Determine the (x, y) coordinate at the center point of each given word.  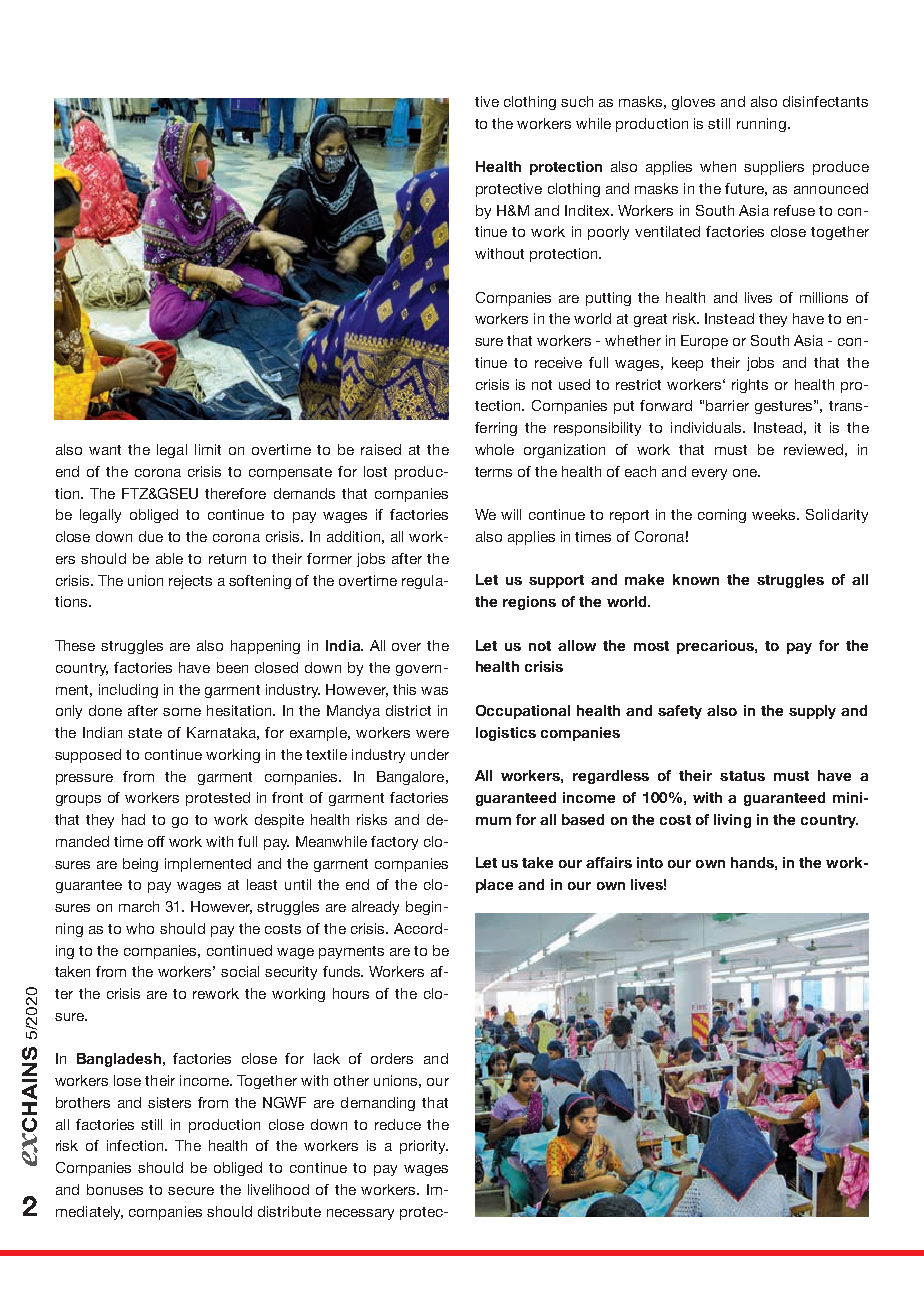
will (511, 514)
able (169, 558)
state (145, 733)
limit (208, 449)
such (577, 101)
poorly (608, 233)
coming (722, 516)
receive (558, 362)
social (240, 971)
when (718, 166)
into (650, 862)
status (742, 776)
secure (191, 1191)
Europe (704, 342)
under (430, 754)
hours (351, 993)
